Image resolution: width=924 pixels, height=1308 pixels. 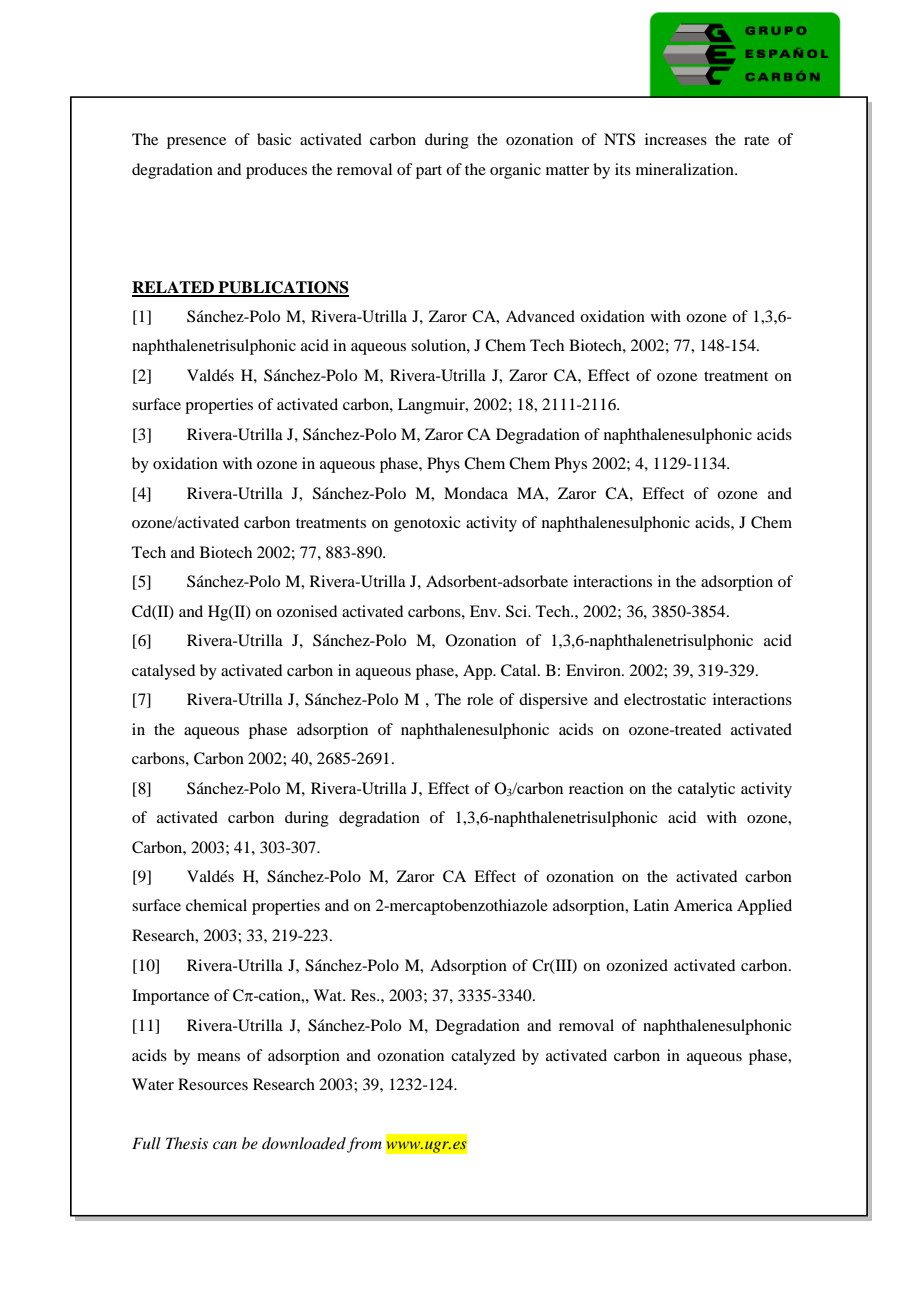 What do you see at coordinates (432, 406) in the screenshot?
I see `Langmuir` at bounding box center [432, 406].
